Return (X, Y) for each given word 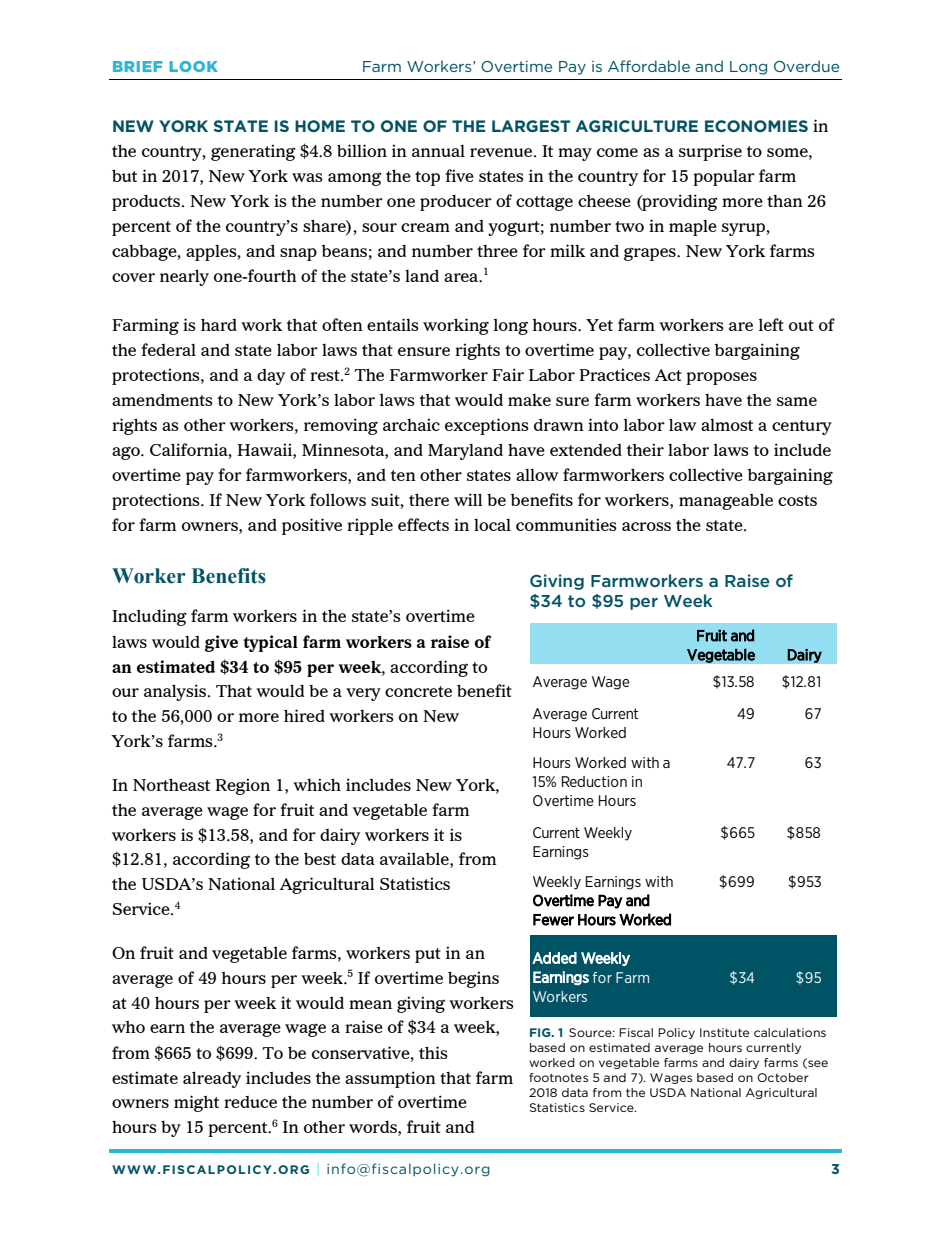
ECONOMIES (756, 126)
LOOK (194, 66)
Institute (724, 1032)
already (212, 1079)
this (433, 1052)
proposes (721, 378)
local (492, 525)
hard (219, 324)
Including (149, 617)
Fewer (553, 920)
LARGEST (531, 126)
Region (242, 786)
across (646, 526)
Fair (508, 374)
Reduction (594, 781)
